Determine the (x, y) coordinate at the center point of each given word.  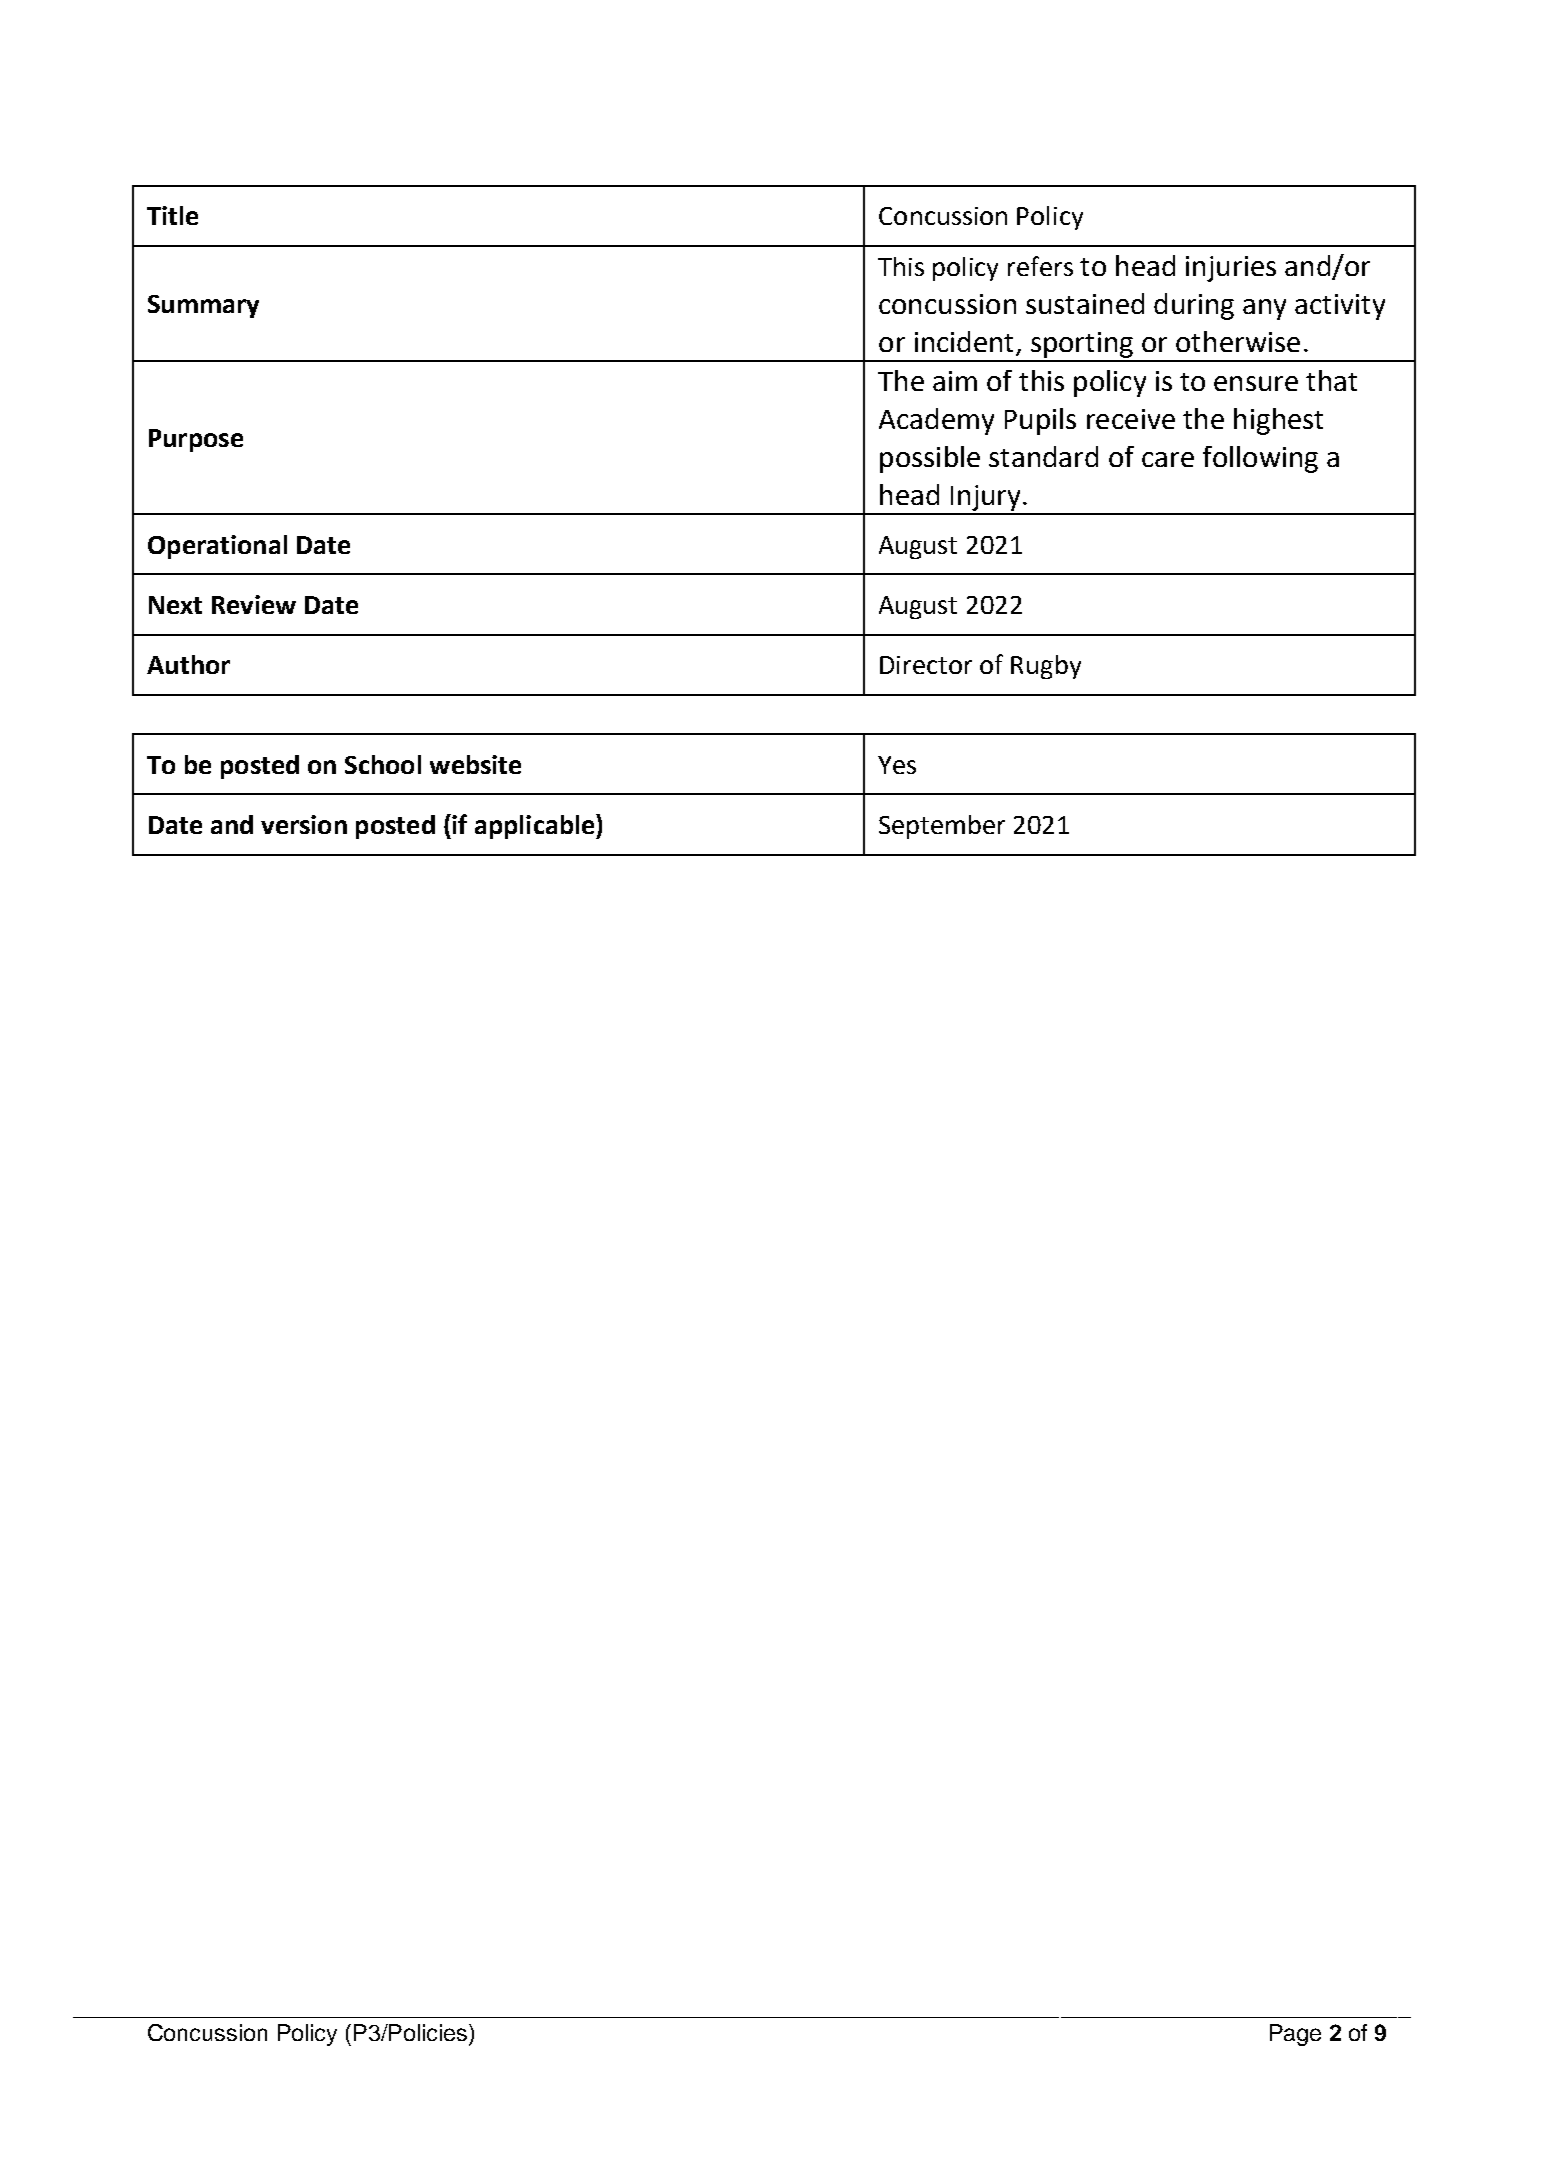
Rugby (1046, 667)
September (942, 827)
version (304, 824)
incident (964, 341)
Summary (203, 306)
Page (1295, 2035)
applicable (536, 826)
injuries (1231, 269)
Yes (897, 765)
